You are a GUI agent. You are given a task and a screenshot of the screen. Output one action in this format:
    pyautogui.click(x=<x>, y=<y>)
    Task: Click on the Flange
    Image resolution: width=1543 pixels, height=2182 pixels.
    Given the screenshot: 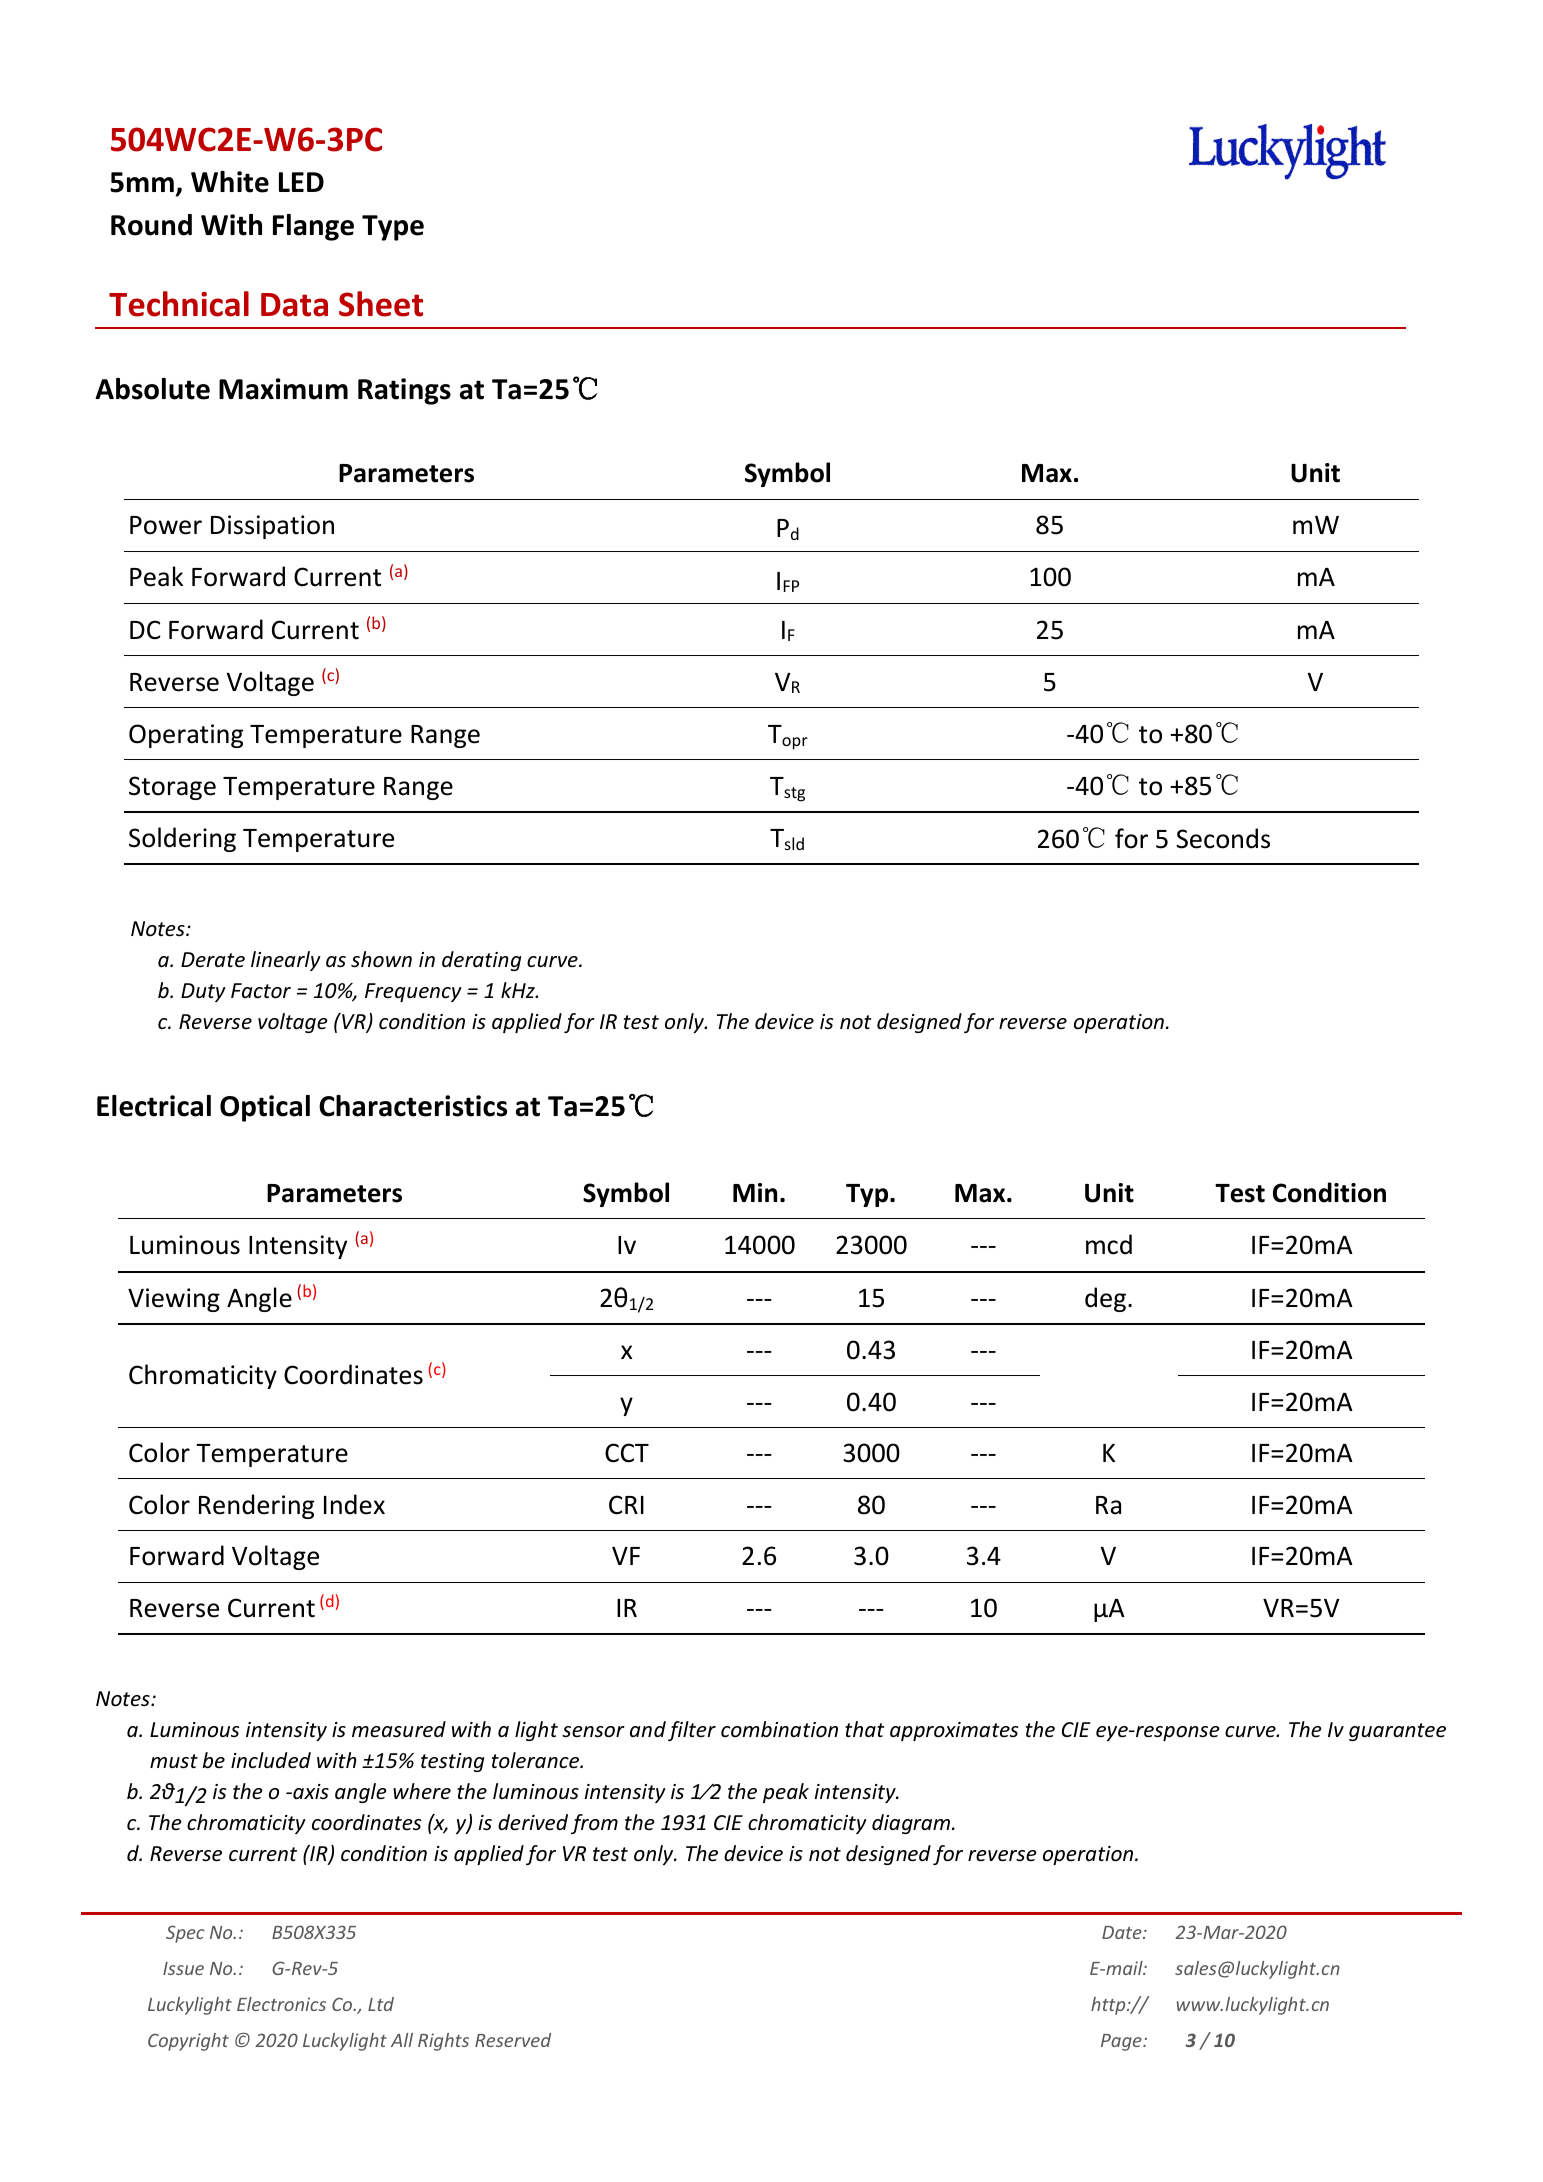 What is the action you would take?
    pyautogui.click(x=313, y=227)
